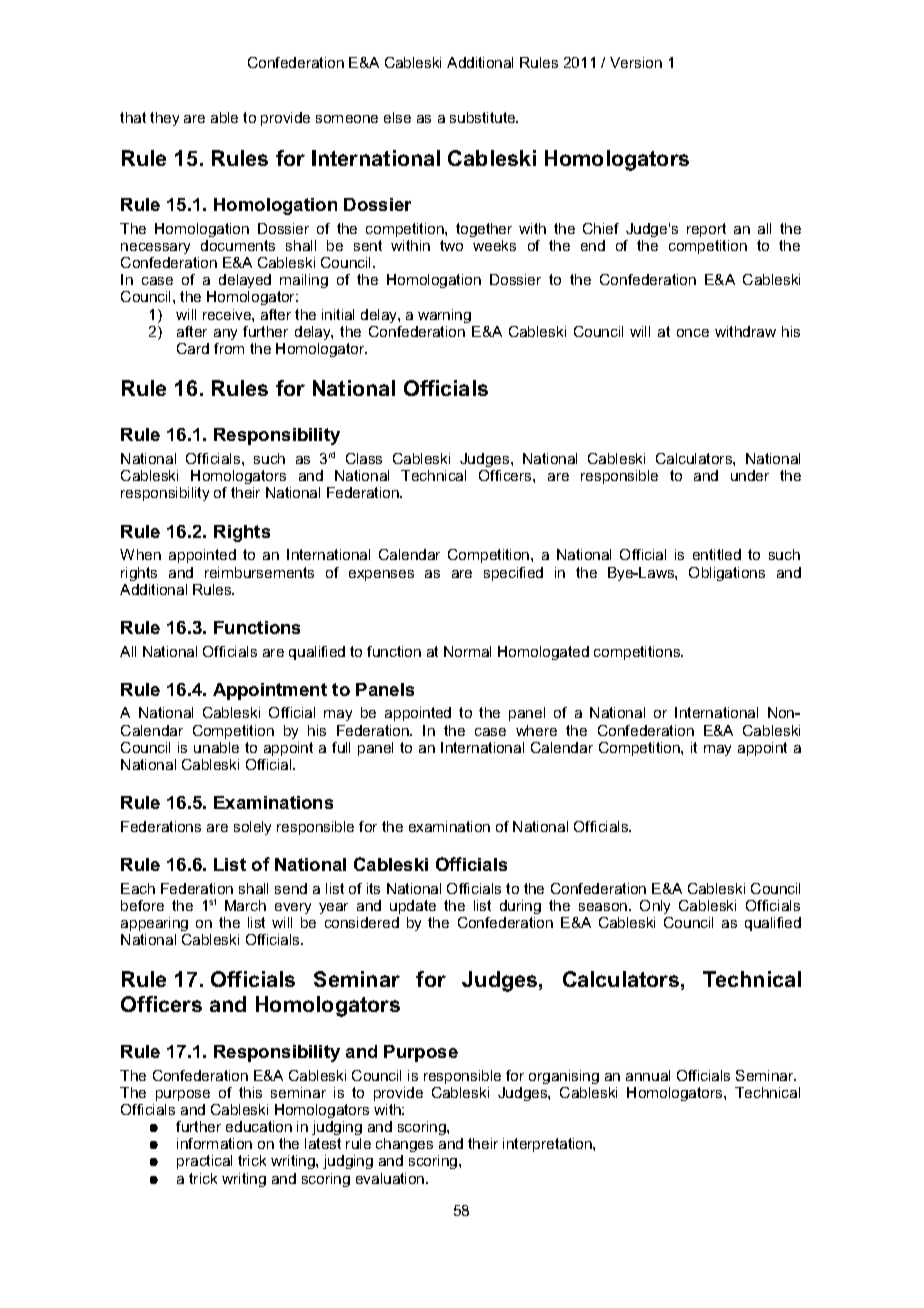 The image size is (924, 1308). What do you see at coordinates (444, 316) in the page?
I see `warning` at bounding box center [444, 316].
